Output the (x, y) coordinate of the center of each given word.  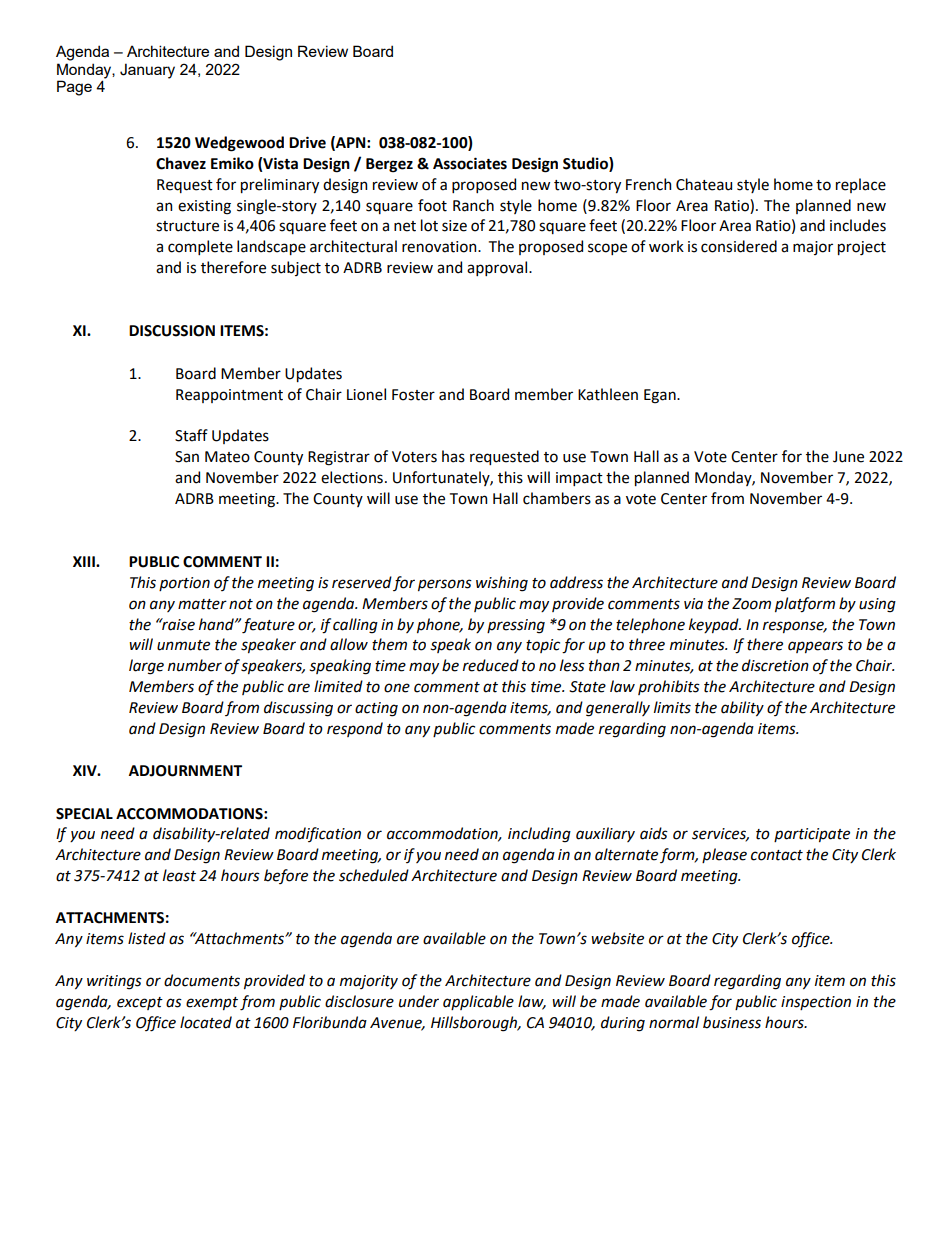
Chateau (704, 184)
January (147, 71)
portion (184, 584)
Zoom (751, 604)
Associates (470, 163)
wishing (502, 584)
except (140, 1003)
